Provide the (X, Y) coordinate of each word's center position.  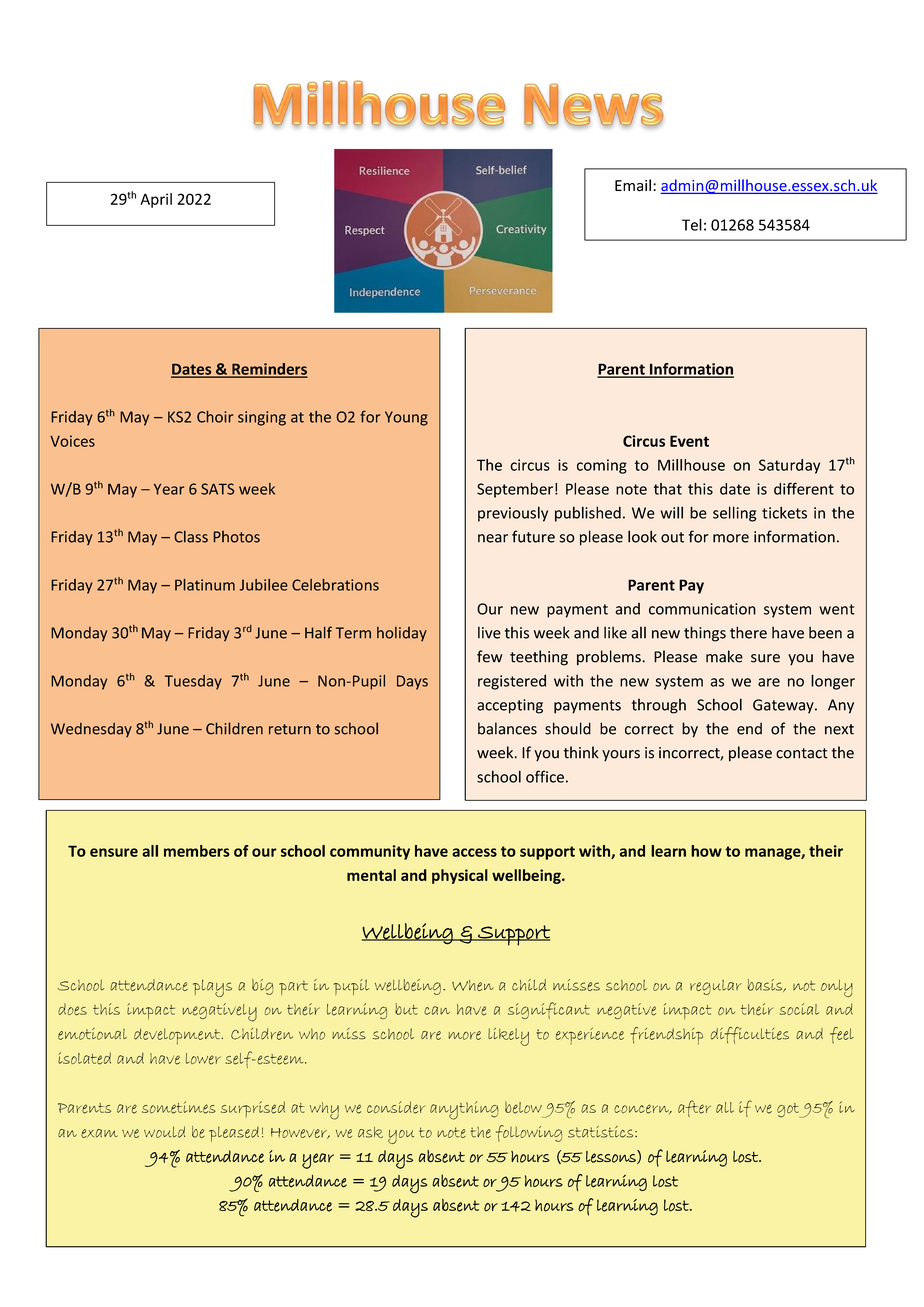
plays (212, 988)
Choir (215, 417)
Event (689, 441)
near (493, 538)
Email (633, 185)
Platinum (205, 585)
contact (802, 753)
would (164, 1132)
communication (702, 609)
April (156, 200)
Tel (692, 224)
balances (507, 728)
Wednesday (91, 730)
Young (406, 418)
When (473, 985)
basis (766, 985)
